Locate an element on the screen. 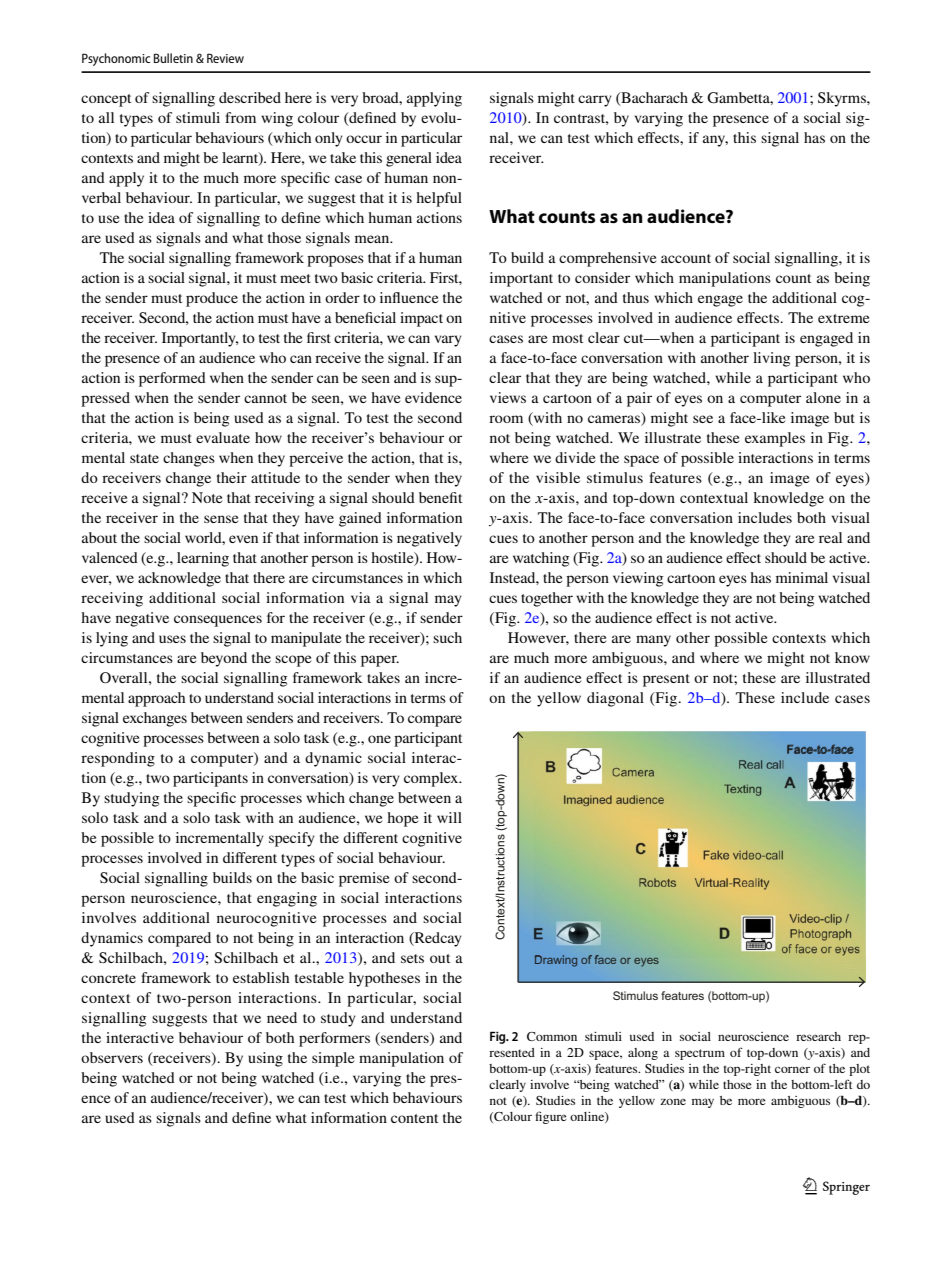  comprehensive is located at coordinates (607, 259).
